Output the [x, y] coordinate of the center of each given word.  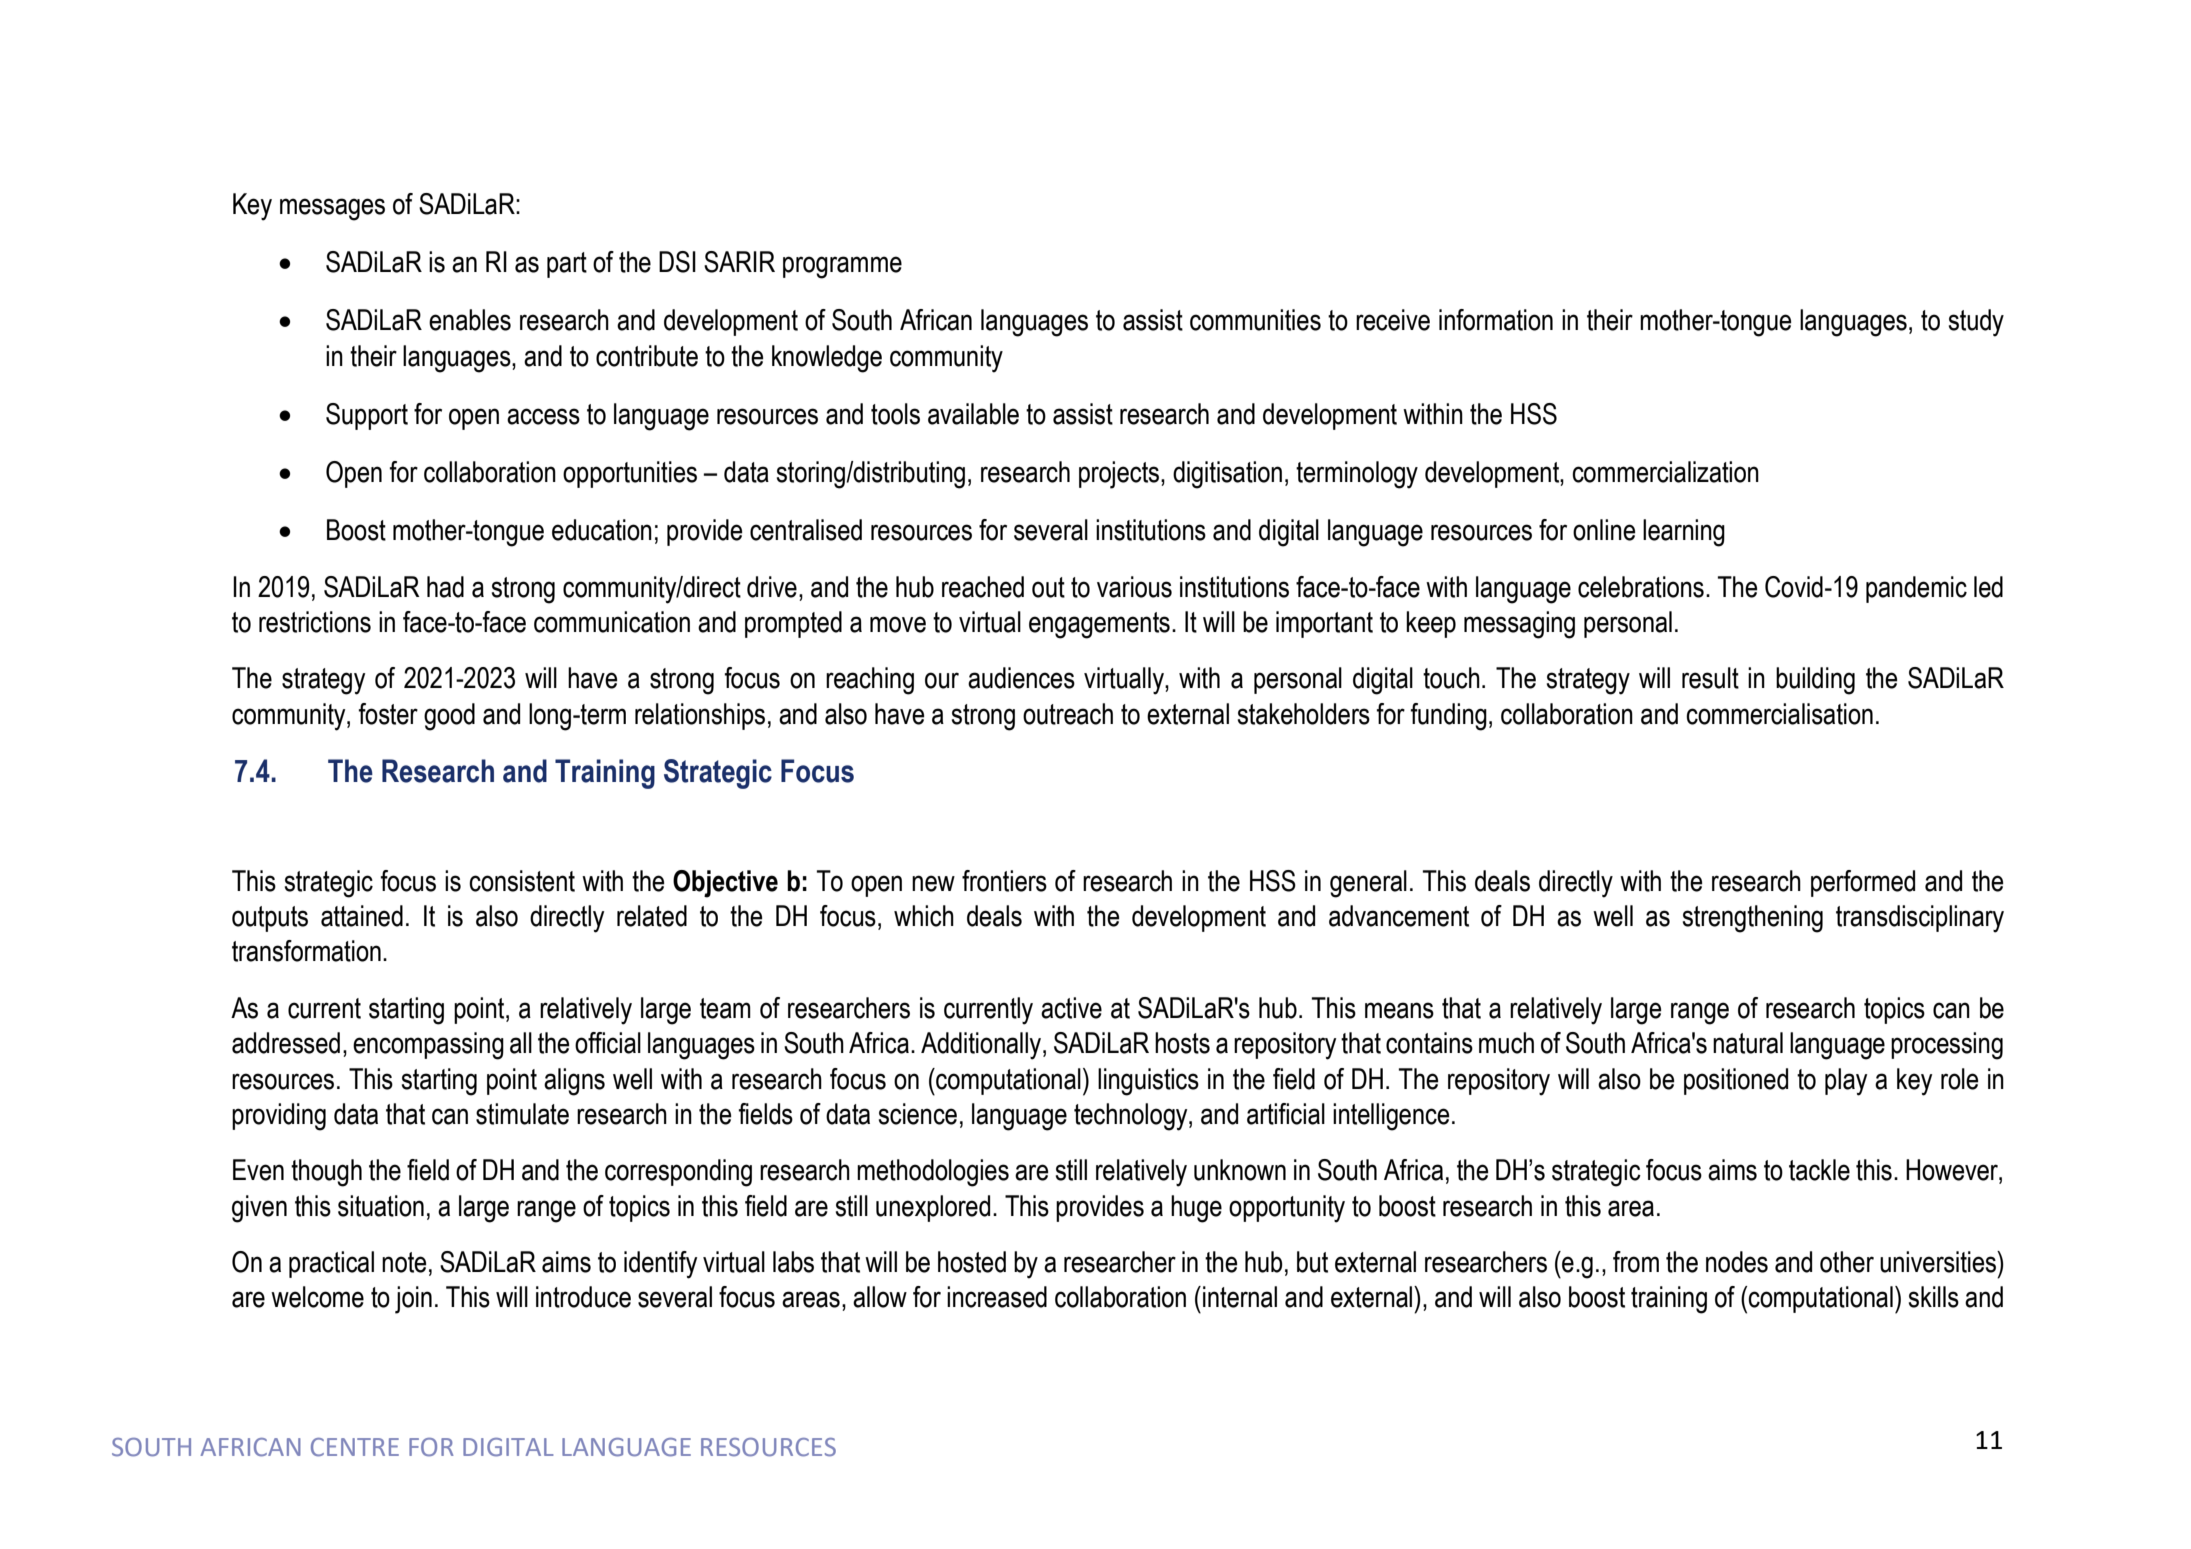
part [567, 265]
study [1976, 323]
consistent [522, 881]
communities [1255, 320]
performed [1863, 883]
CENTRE [355, 1447]
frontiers [1004, 881]
